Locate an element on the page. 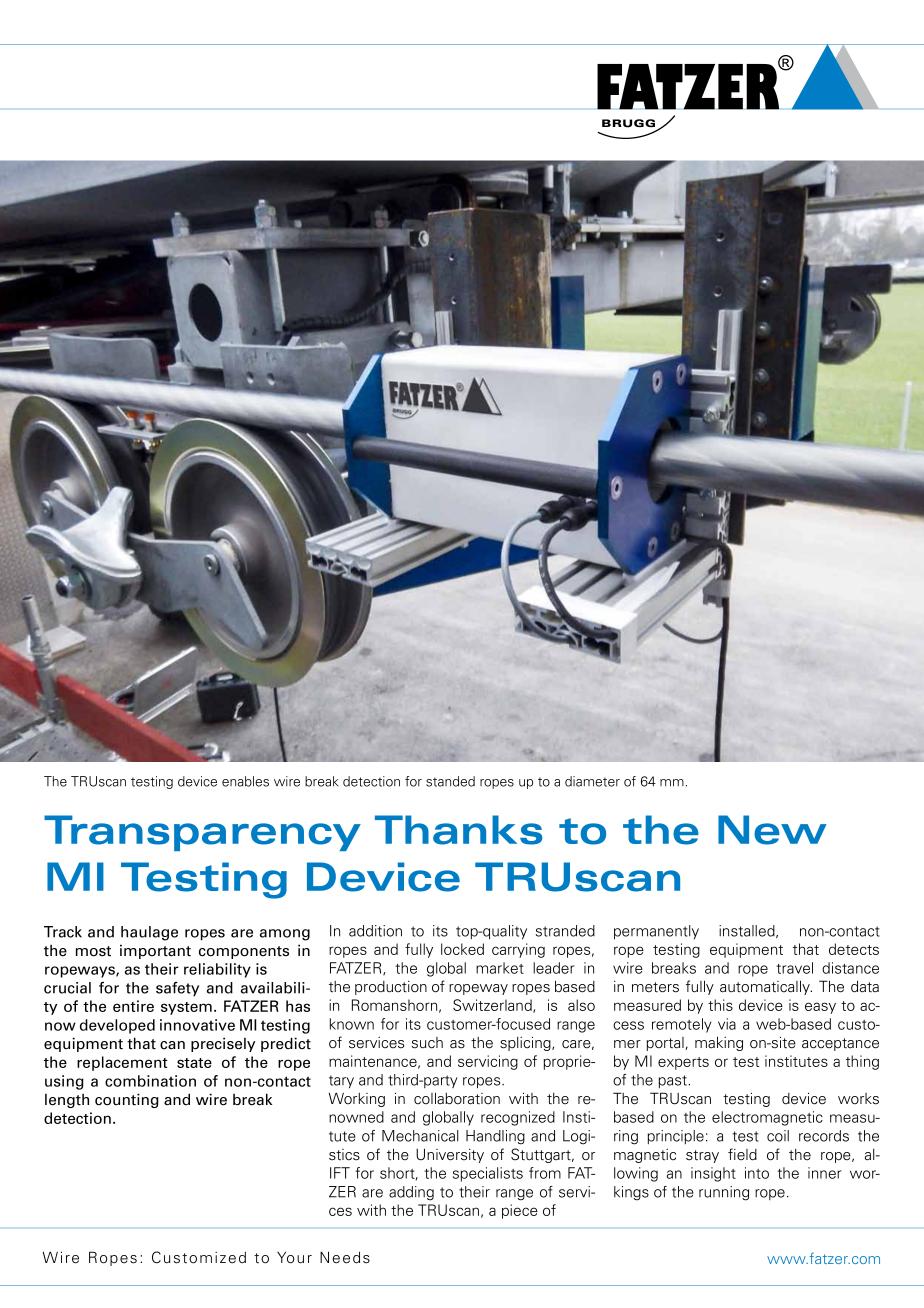 This page has width=924, height=1308. New is located at coordinates (772, 830).
